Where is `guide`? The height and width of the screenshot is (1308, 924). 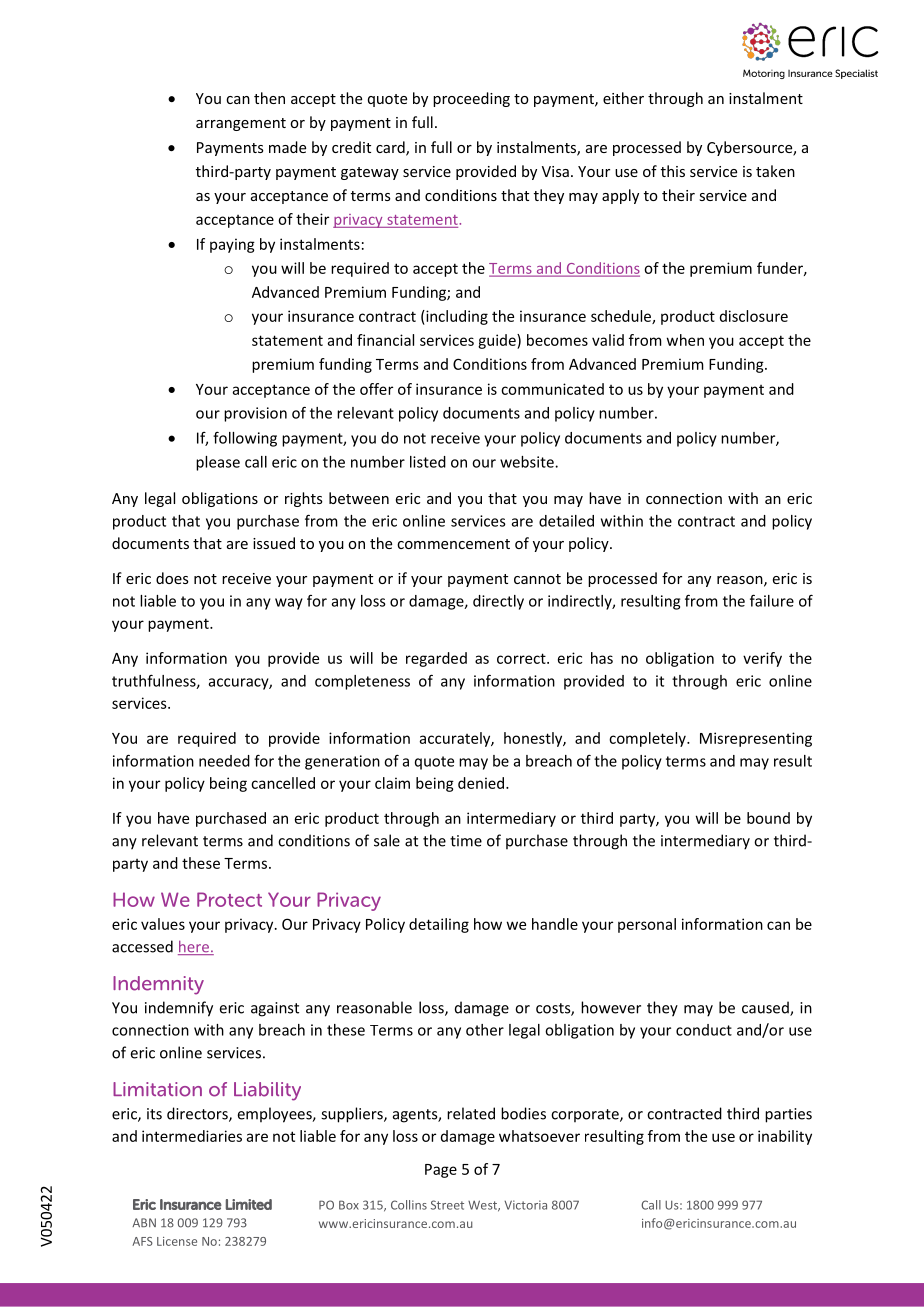
guide is located at coordinates (498, 341).
